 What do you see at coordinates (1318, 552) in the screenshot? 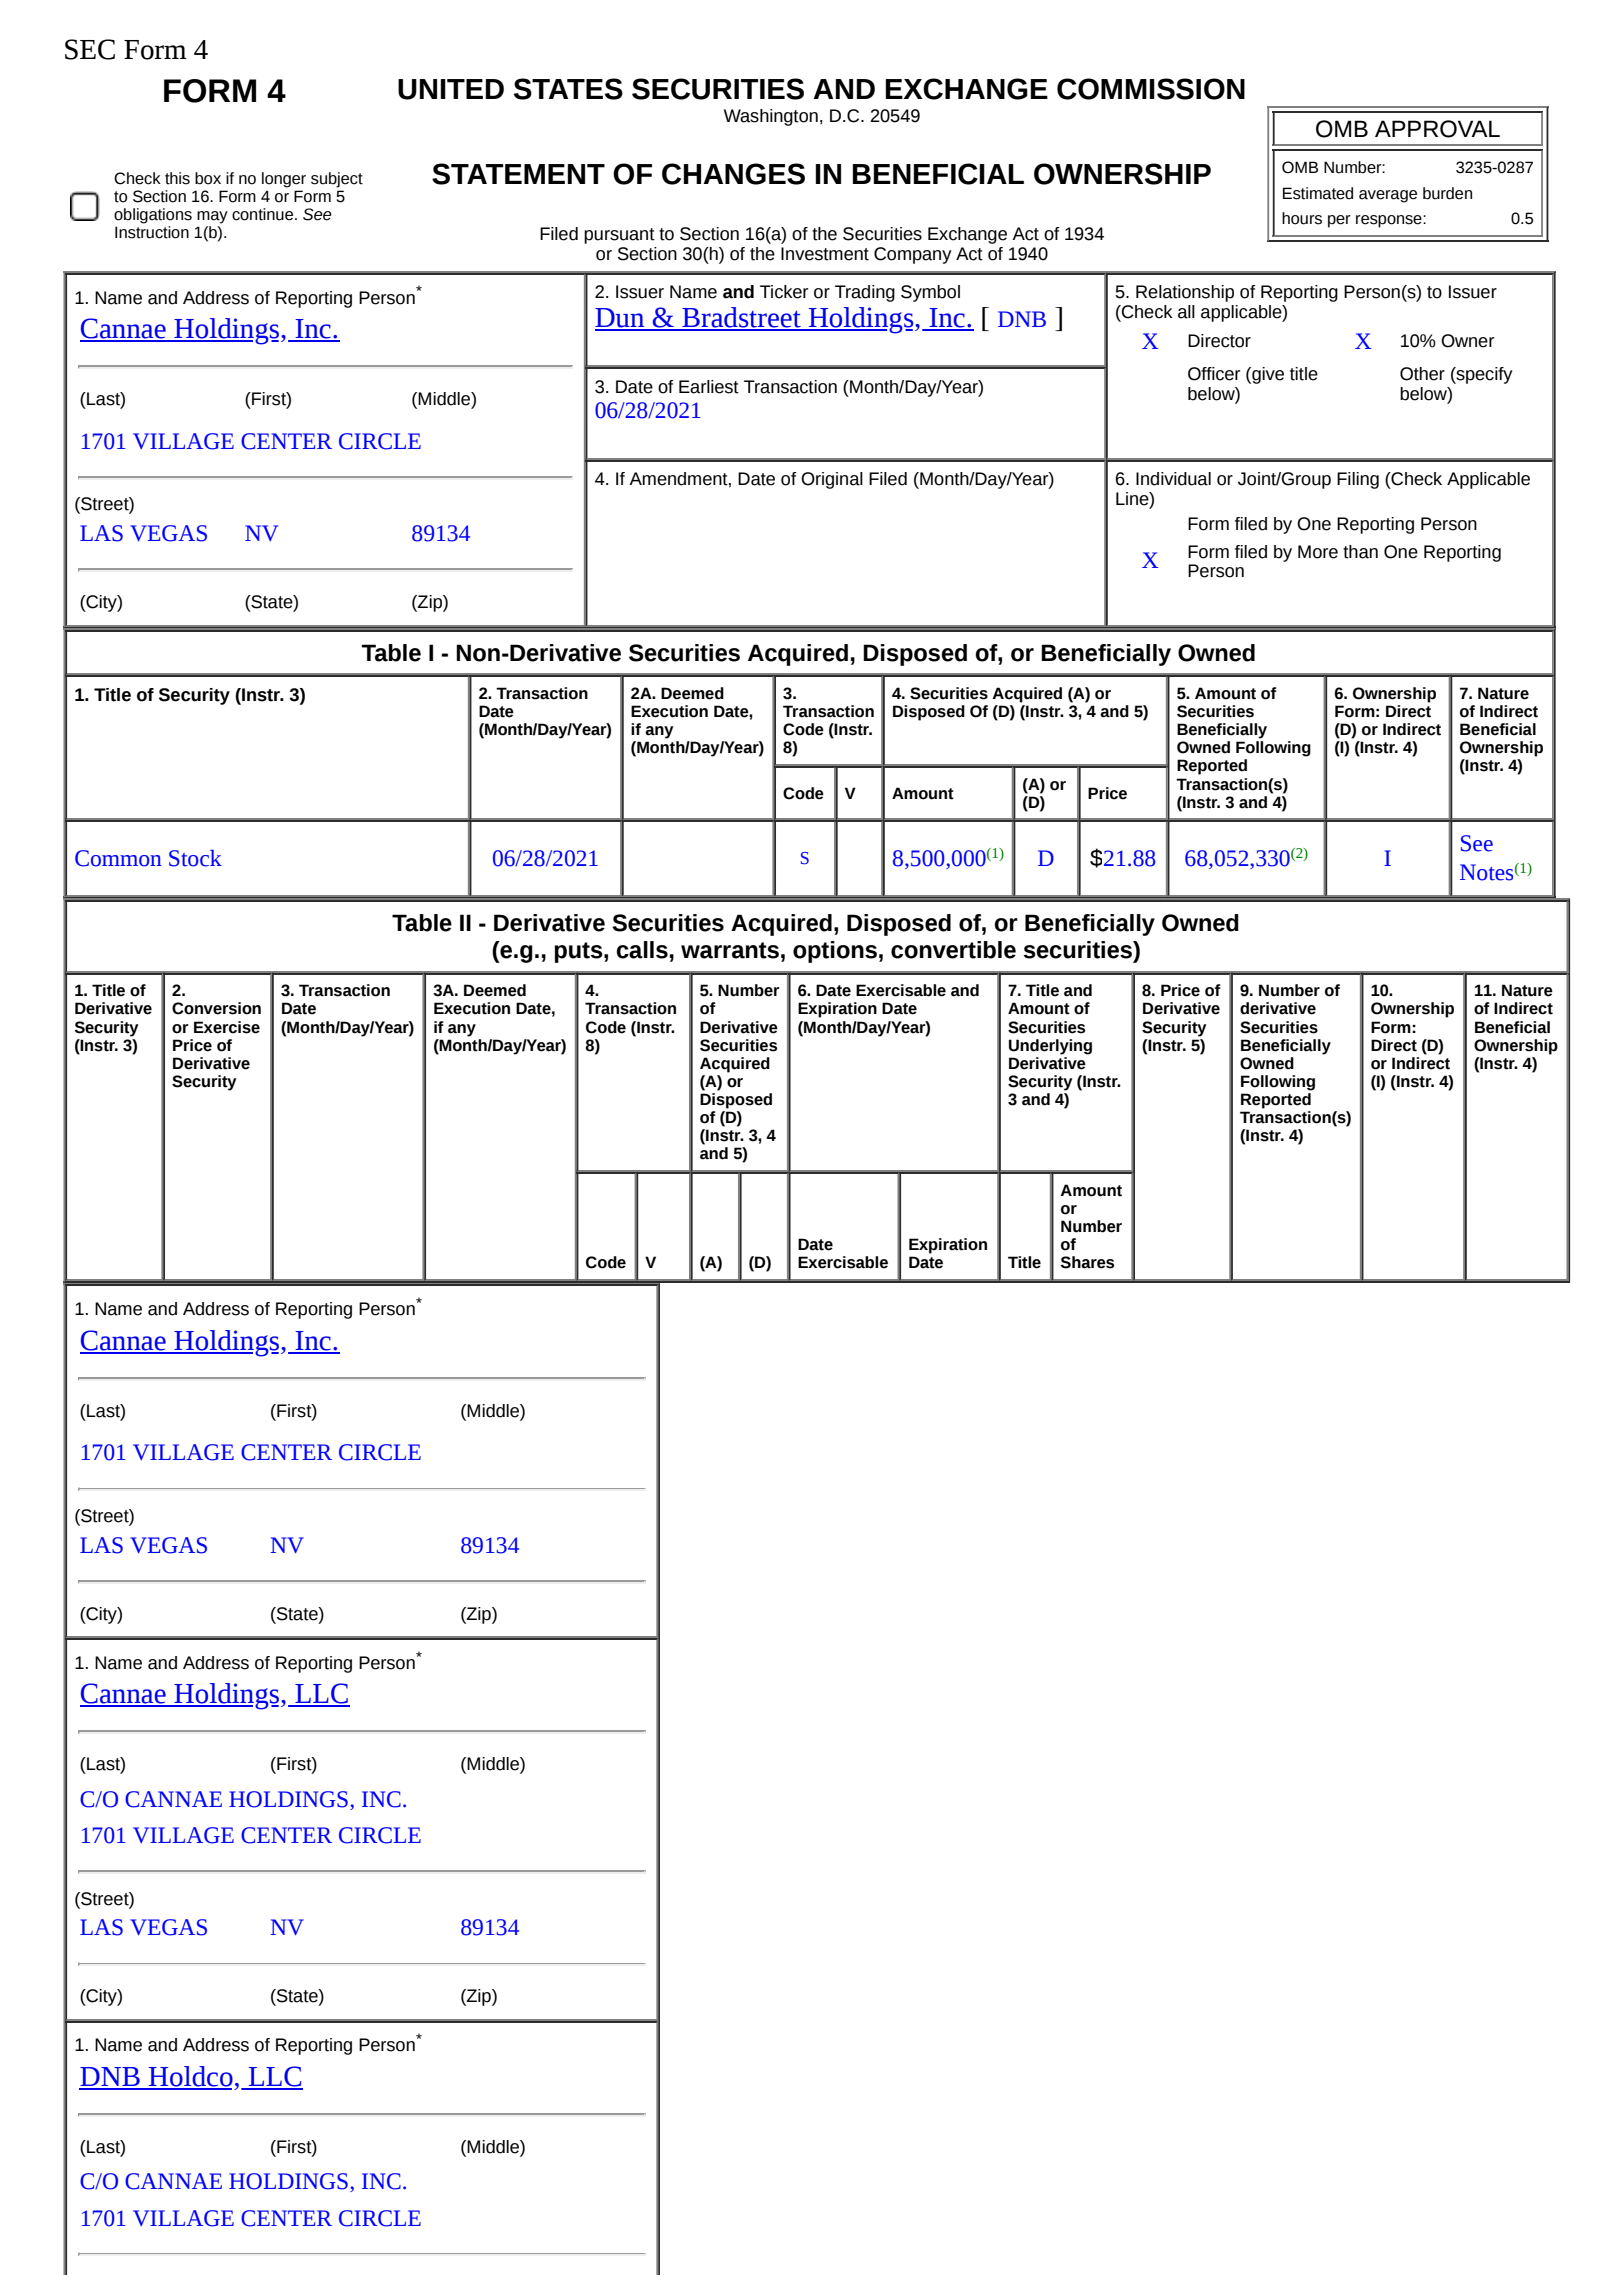
I see `More` at bounding box center [1318, 552].
